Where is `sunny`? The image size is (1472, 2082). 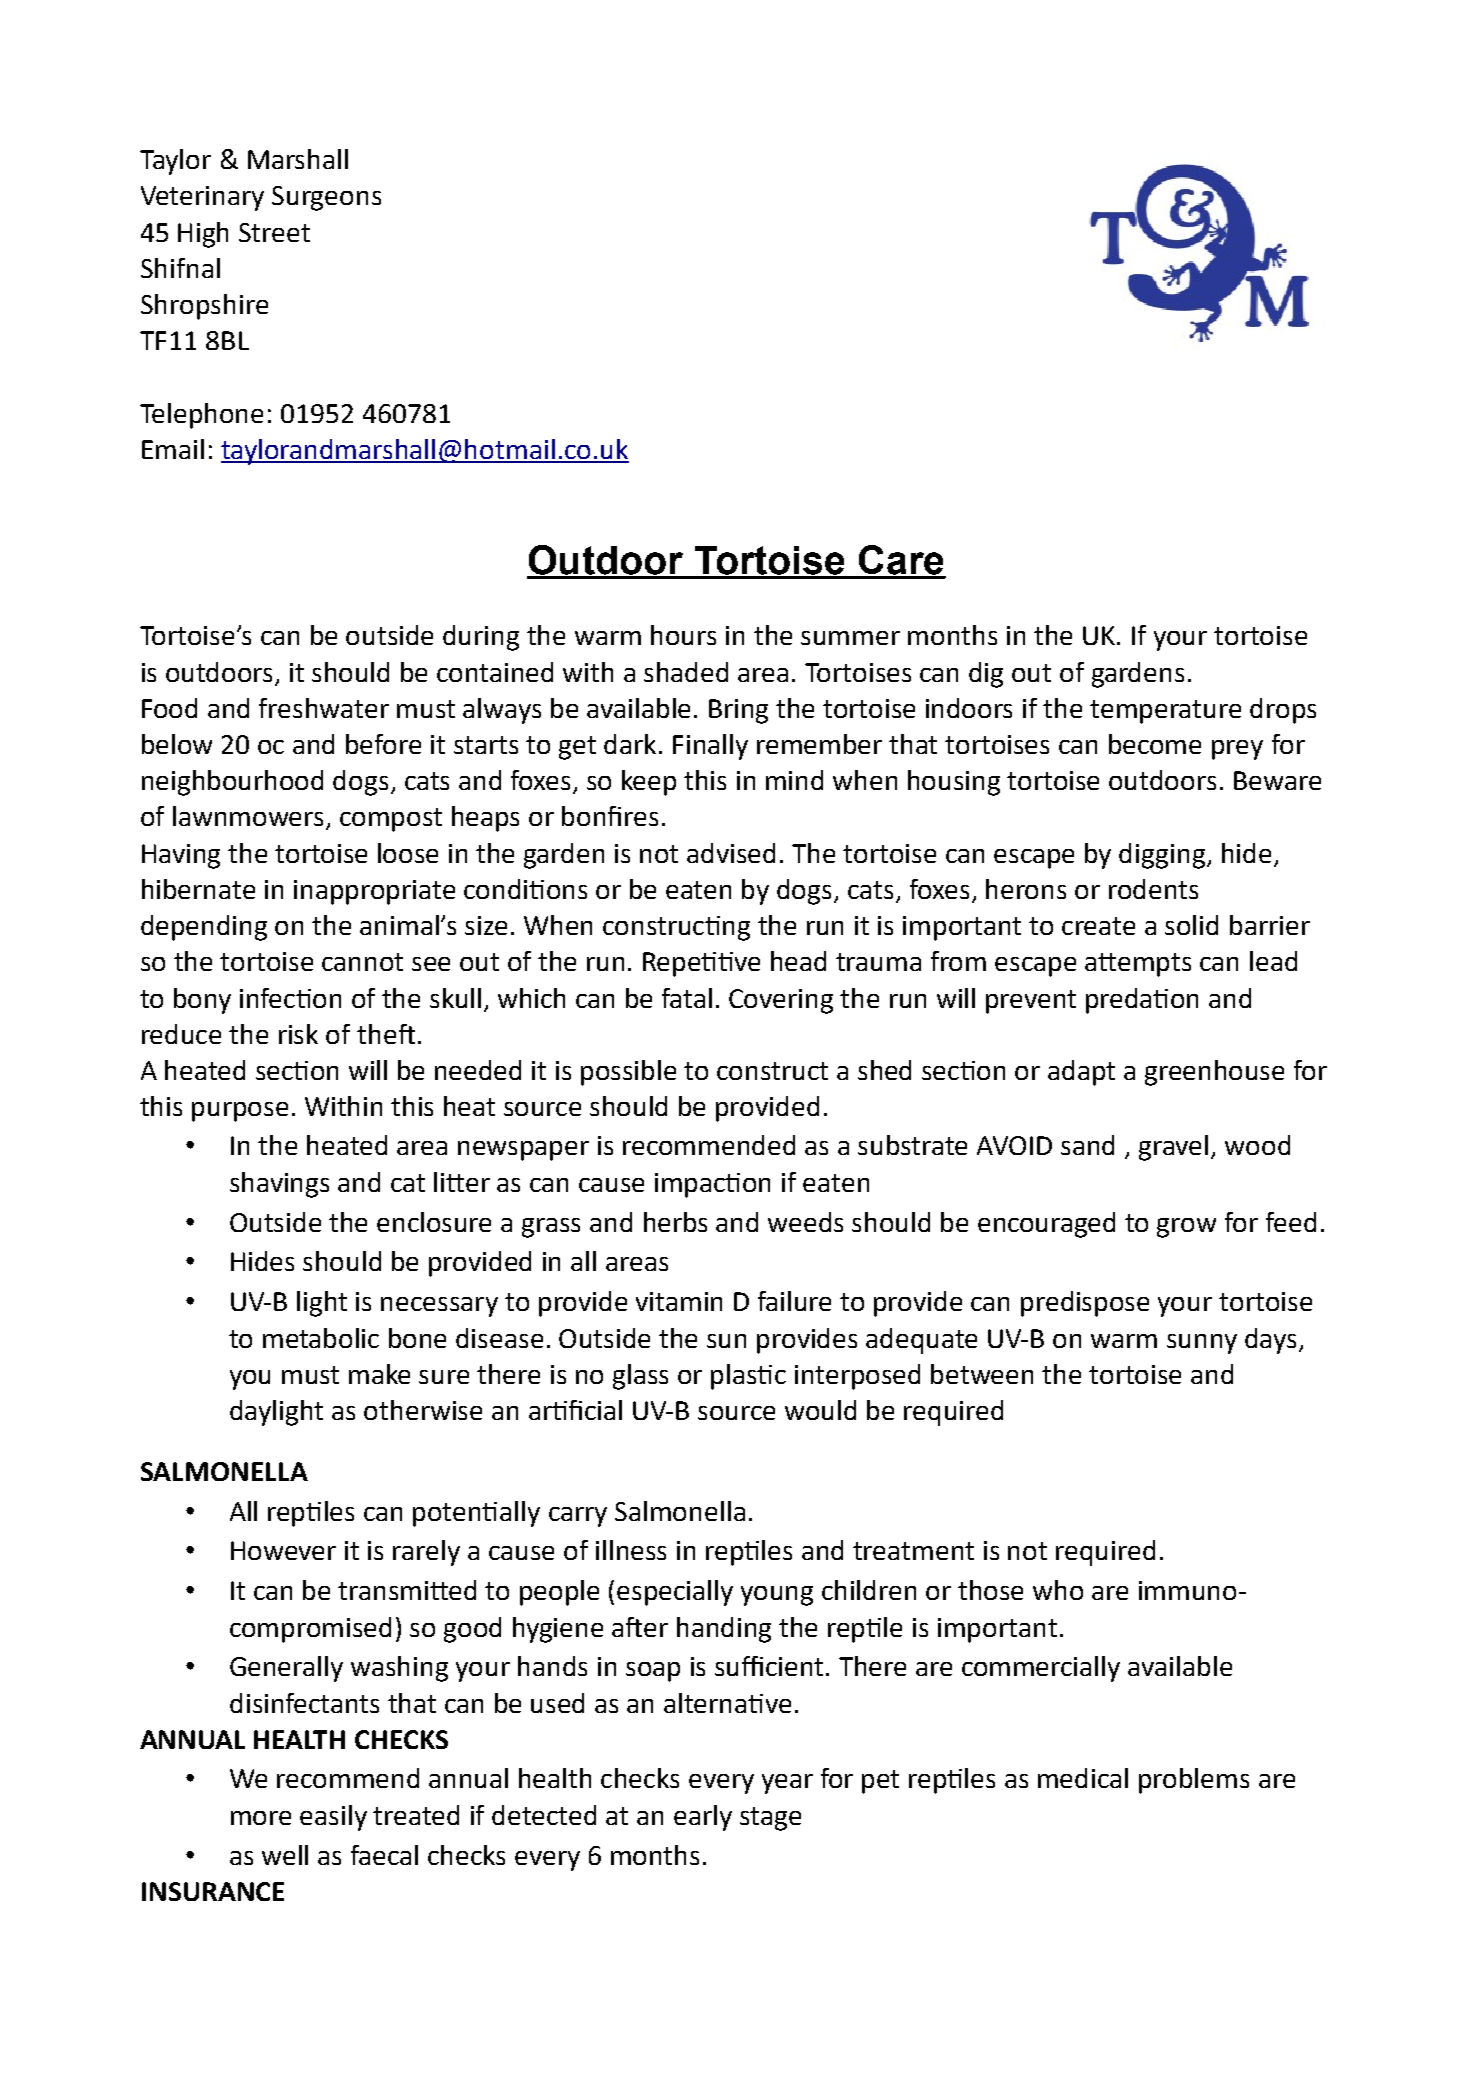
sunny is located at coordinates (1202, 1344).
